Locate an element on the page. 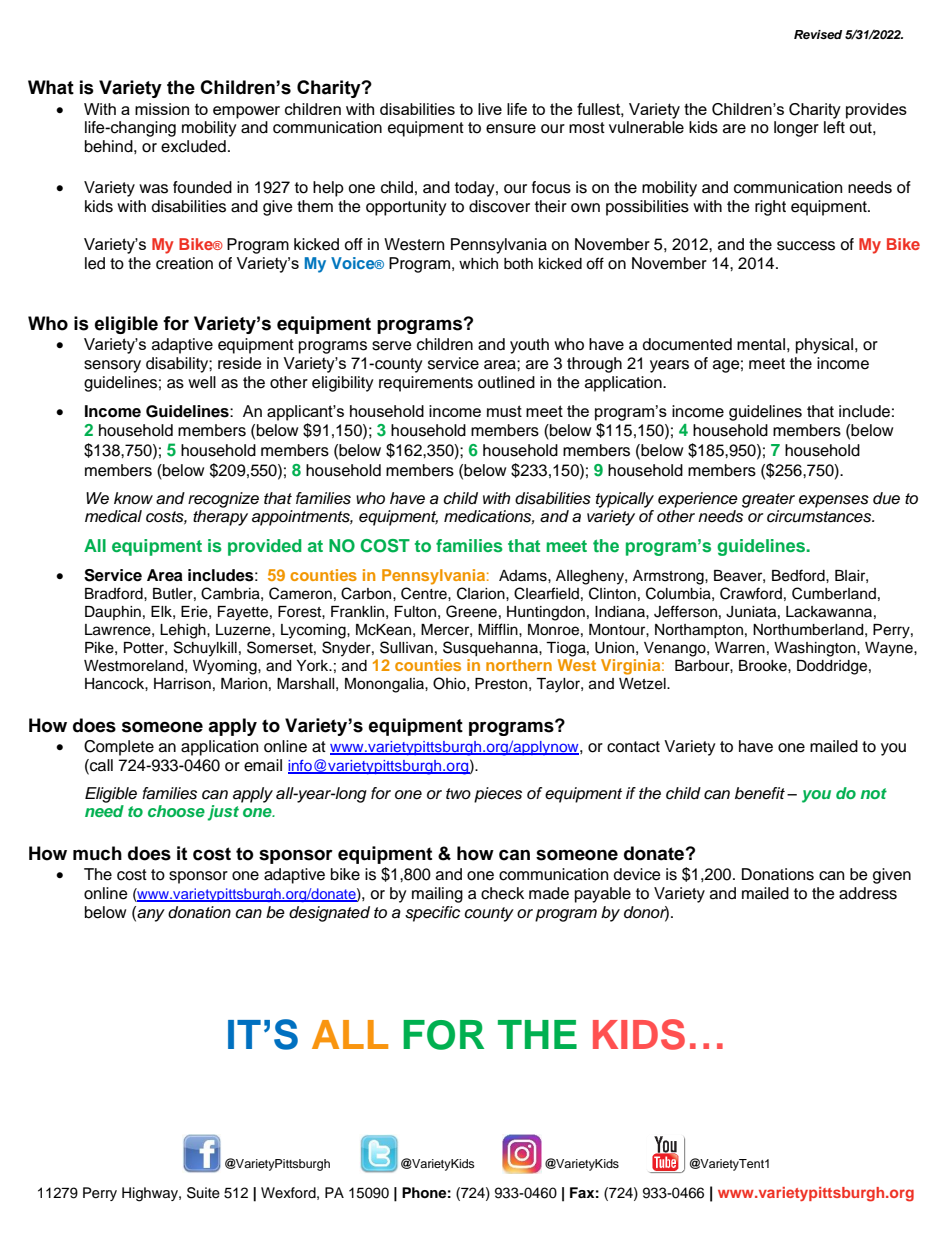 This image has height=1233, width=952. Suite is located at coordinates (203, 1193).
